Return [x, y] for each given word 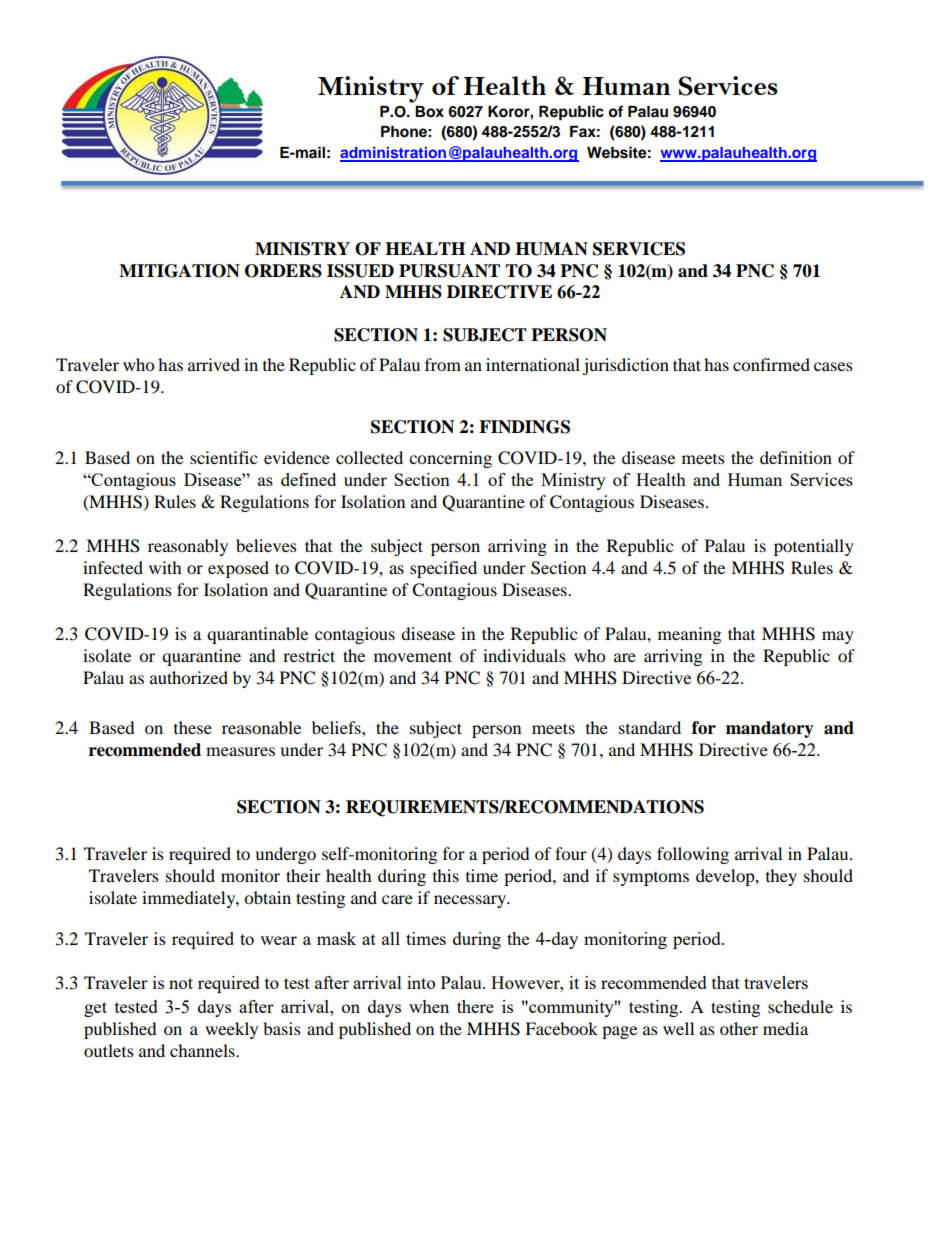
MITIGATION [179, 271]
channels [203, 1050]
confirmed [771, 364]
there [475, 1006]
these [193, 727]
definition [796, 457]
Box [429, 112]
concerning [450, 459]
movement [413, 656]
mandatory [770, 729]
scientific [223, 457]
